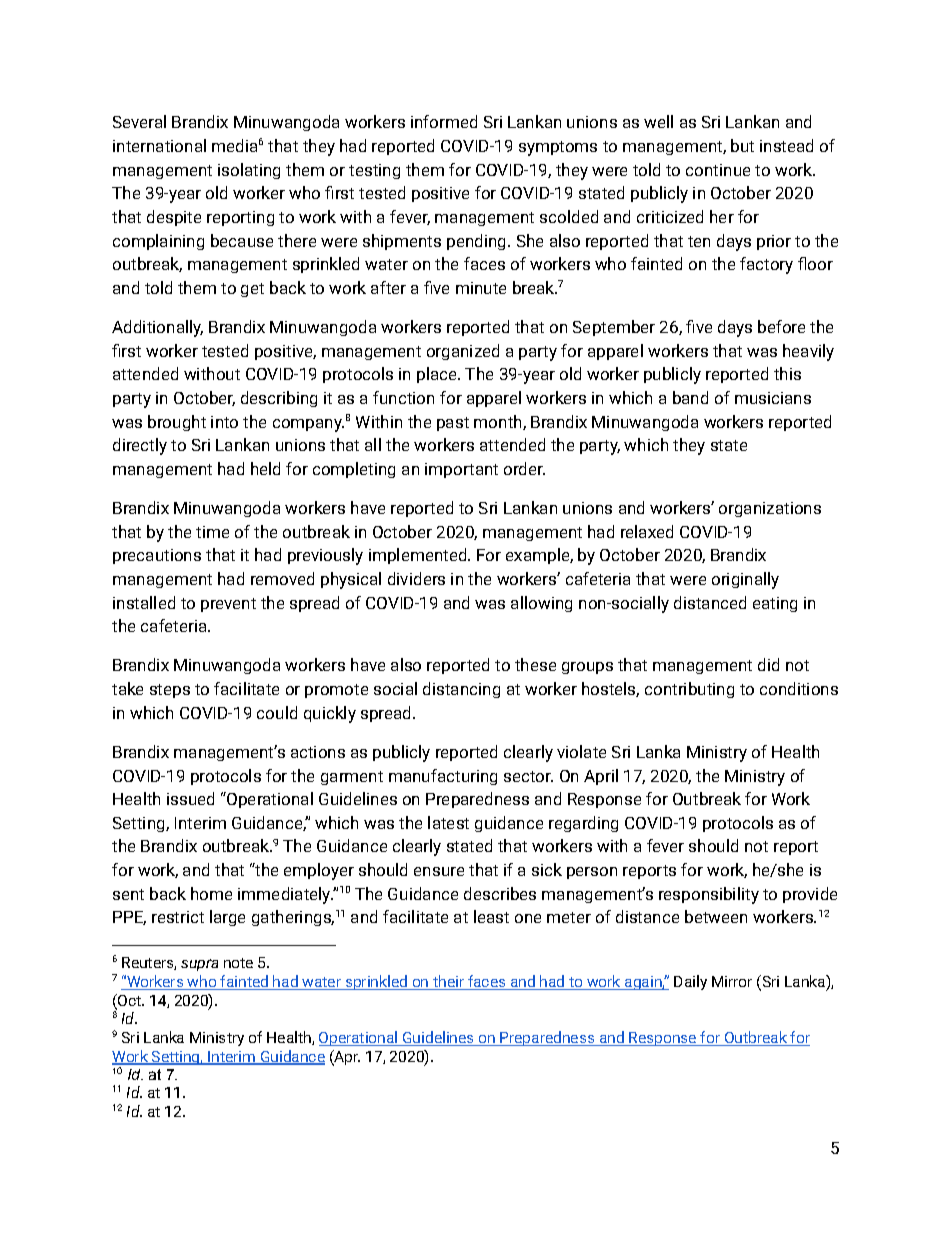  What do you see at coordinates (444, 121) in the image?
I see `informed` at bounding box center [444, 121].
